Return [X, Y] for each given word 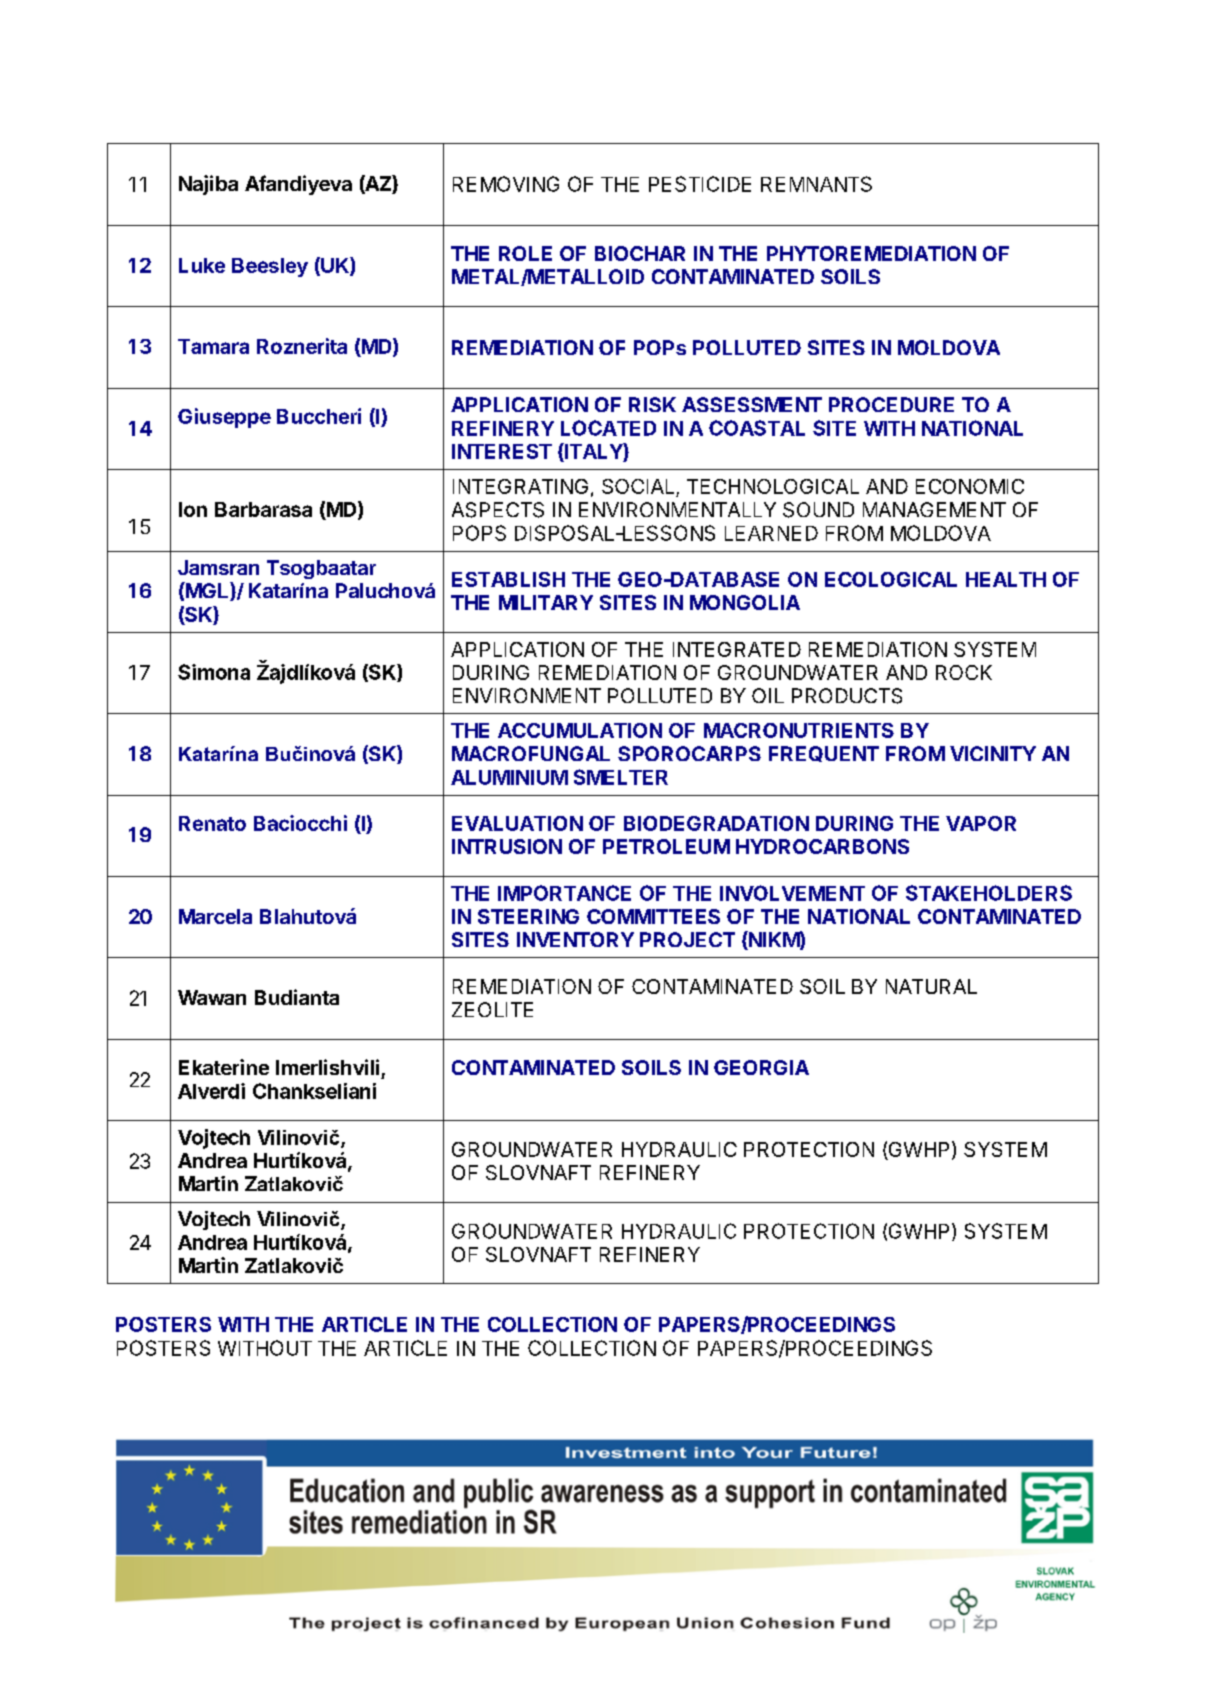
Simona [214, 672]
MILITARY [546, 602]
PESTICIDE [700, 184]
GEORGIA [761, 1067]
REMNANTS [816, 184]
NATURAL [931, 986]
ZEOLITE [492, 1009]
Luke [202, 265]
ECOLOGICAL [891, 579]
